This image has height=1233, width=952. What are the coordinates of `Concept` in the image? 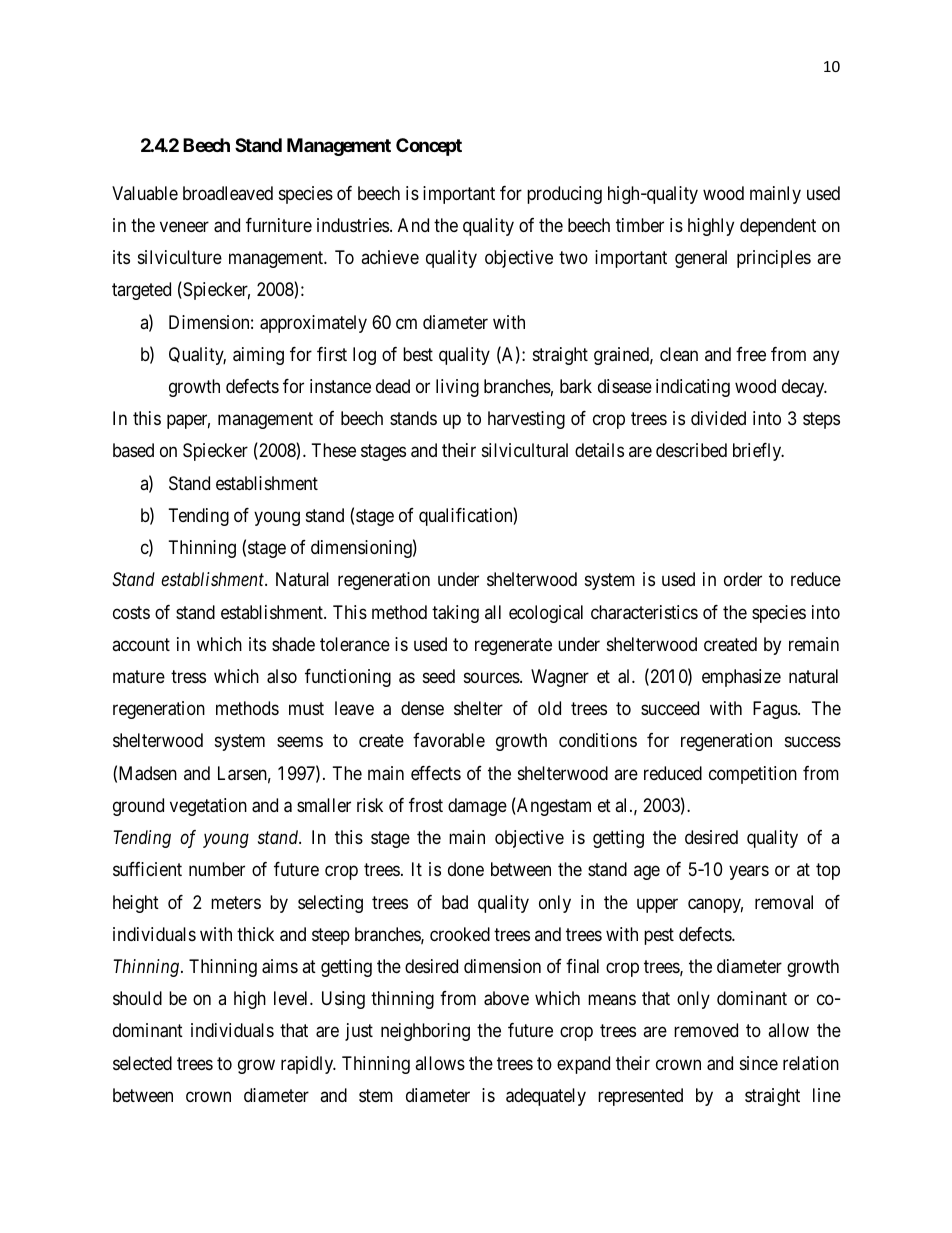 It's located at (429, 147).
